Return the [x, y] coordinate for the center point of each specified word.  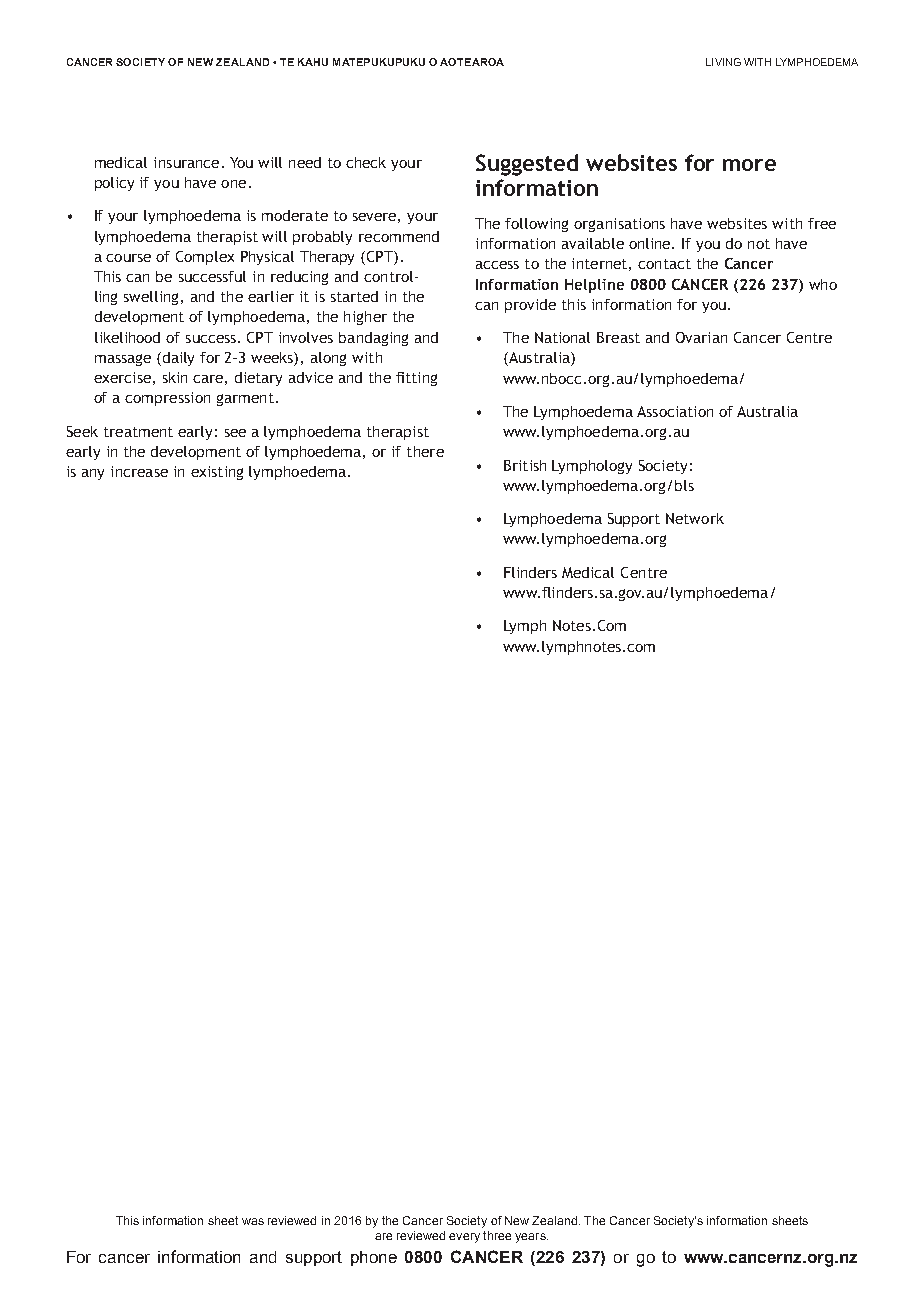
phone [374, 1258]
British [525, 465]
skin [175, 377]
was [253, 1221]
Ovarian [701, 337]
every [464, 1238]
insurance [186, 162]
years [531, 1238]
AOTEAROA [472, 62]
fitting [416, 379]
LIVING [723, 62]
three [497, 1235]
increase [139, 471]
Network [695, 518]
